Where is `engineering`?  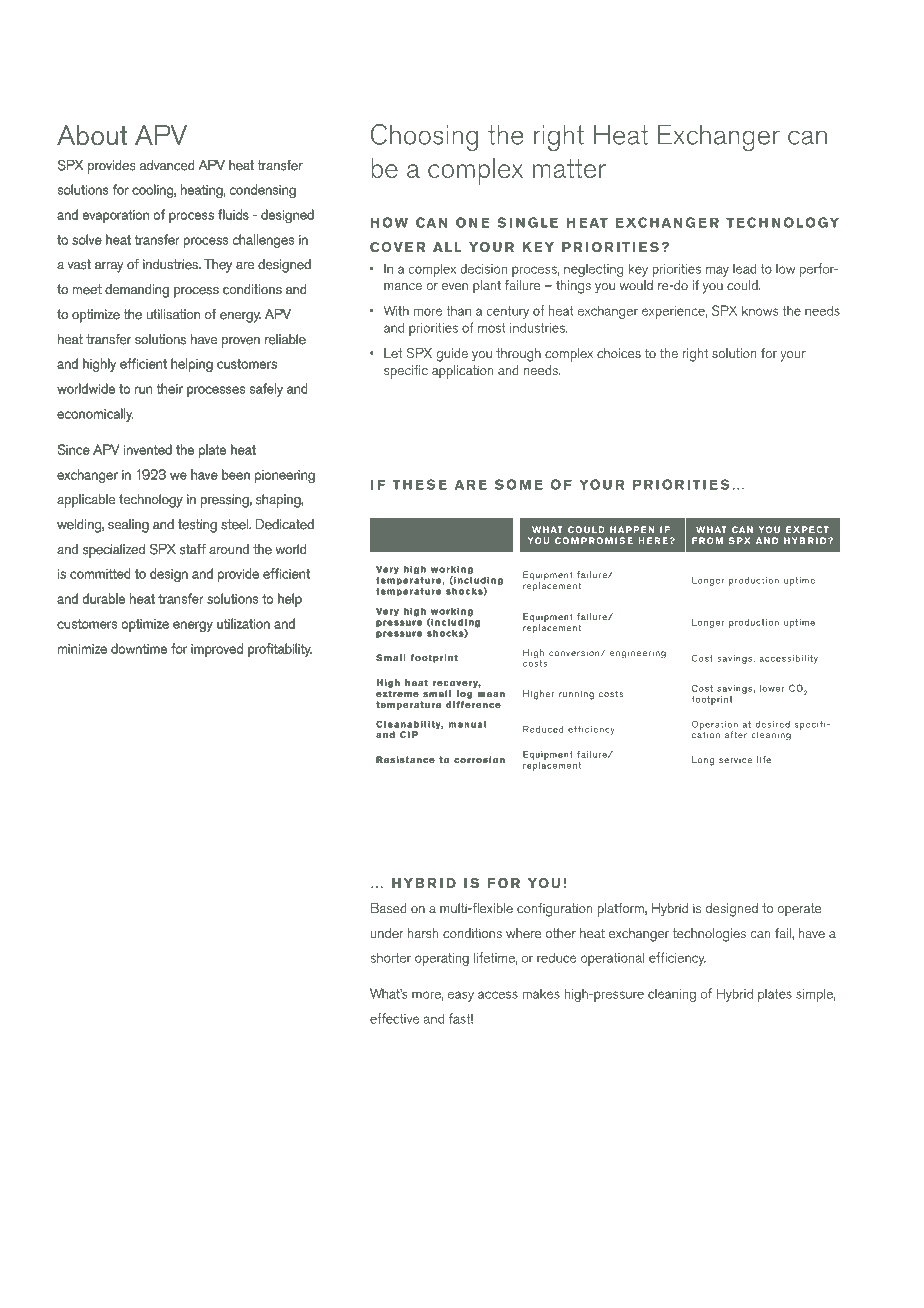
engineering is located at coordinates (638, 654).
